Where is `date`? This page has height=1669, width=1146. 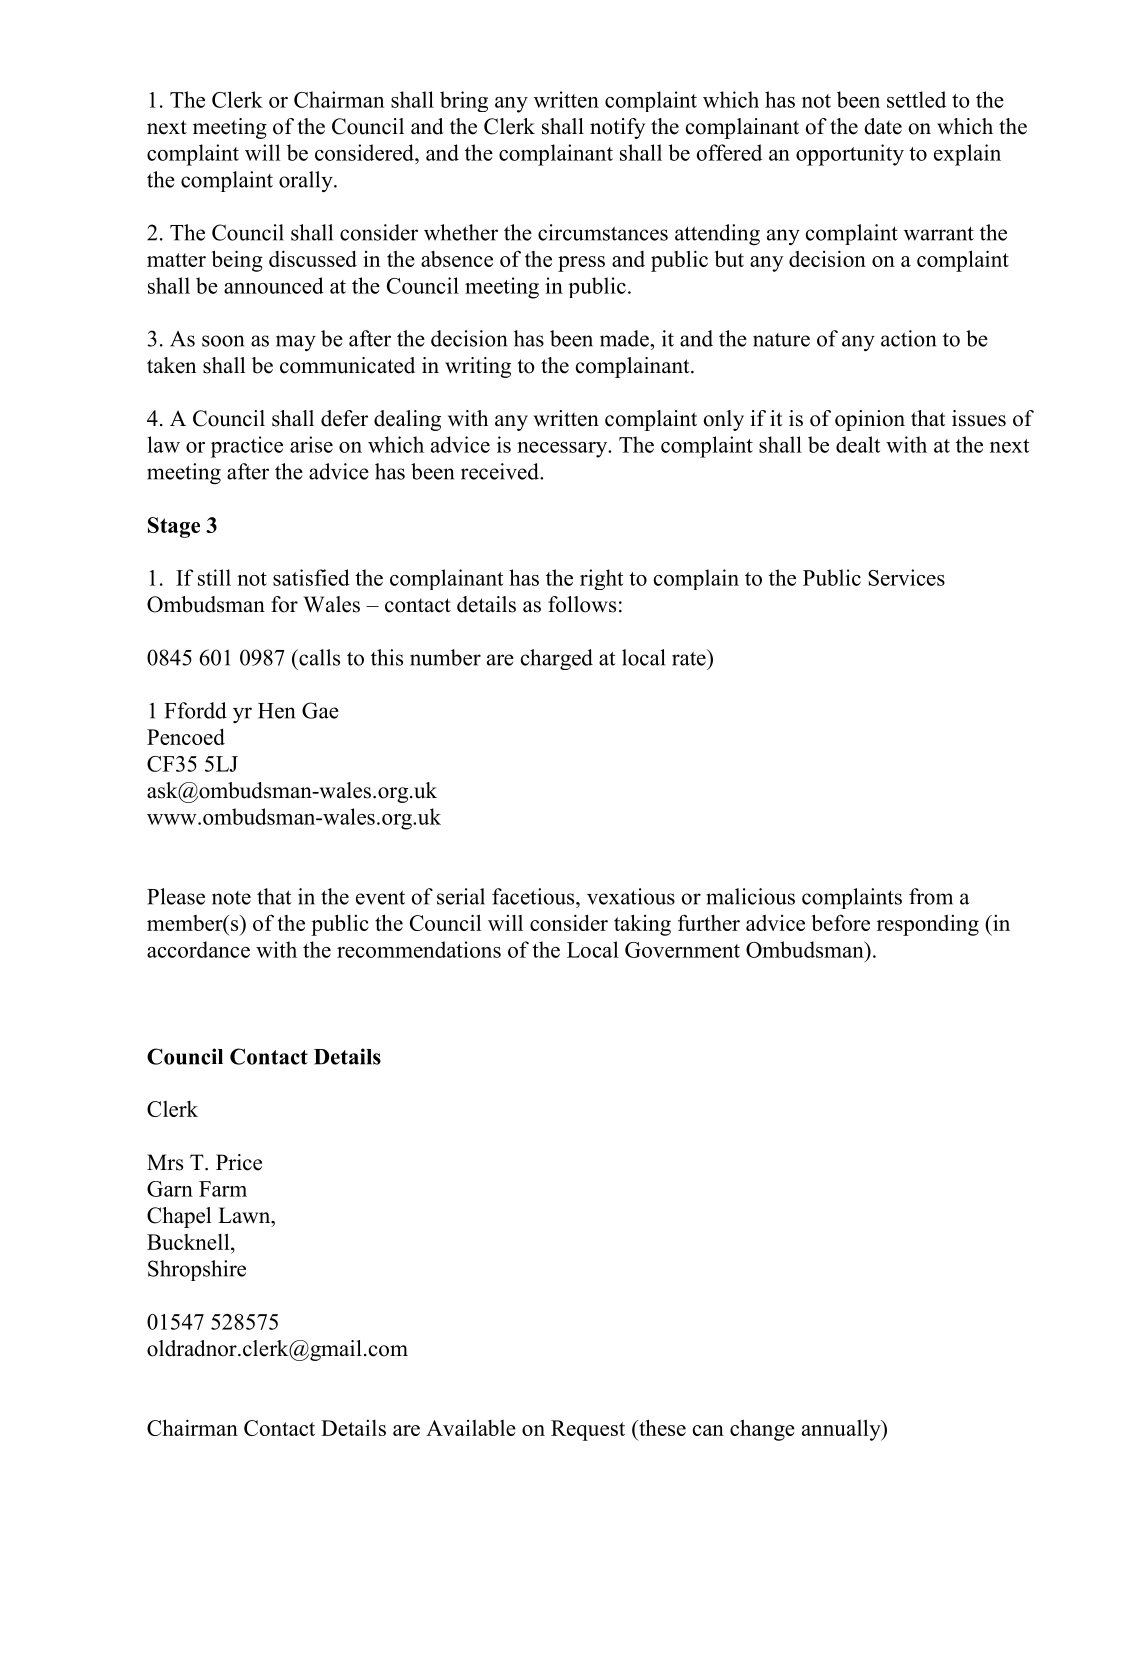
date is located at coordinates (883, 126).
